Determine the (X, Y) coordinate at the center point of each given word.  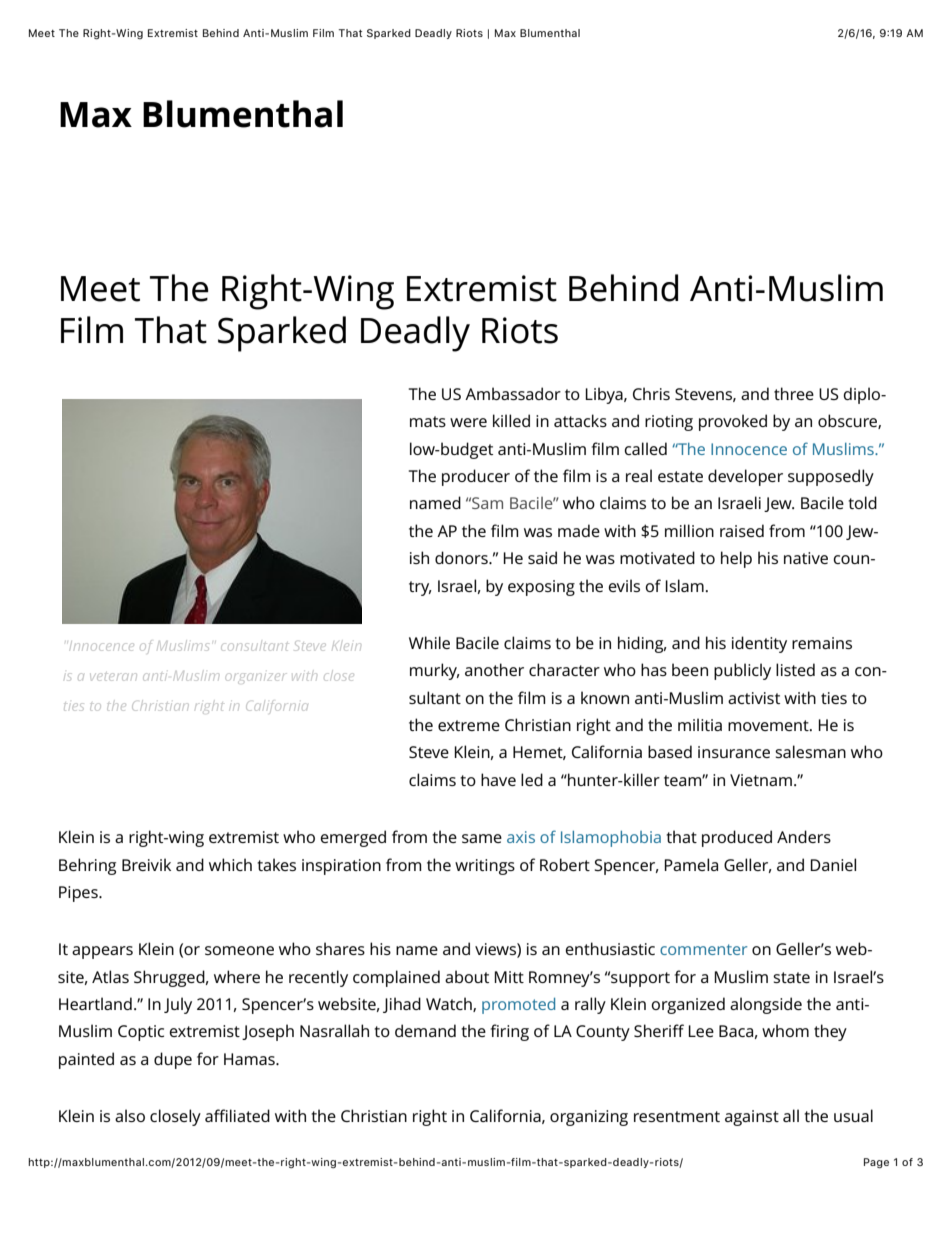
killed (511, 420)
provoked (733, 422)
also (130, 1115)
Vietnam (761, 780)
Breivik (146, 864)
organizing (589, 1118)
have (498, 779)
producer (476, 477)
